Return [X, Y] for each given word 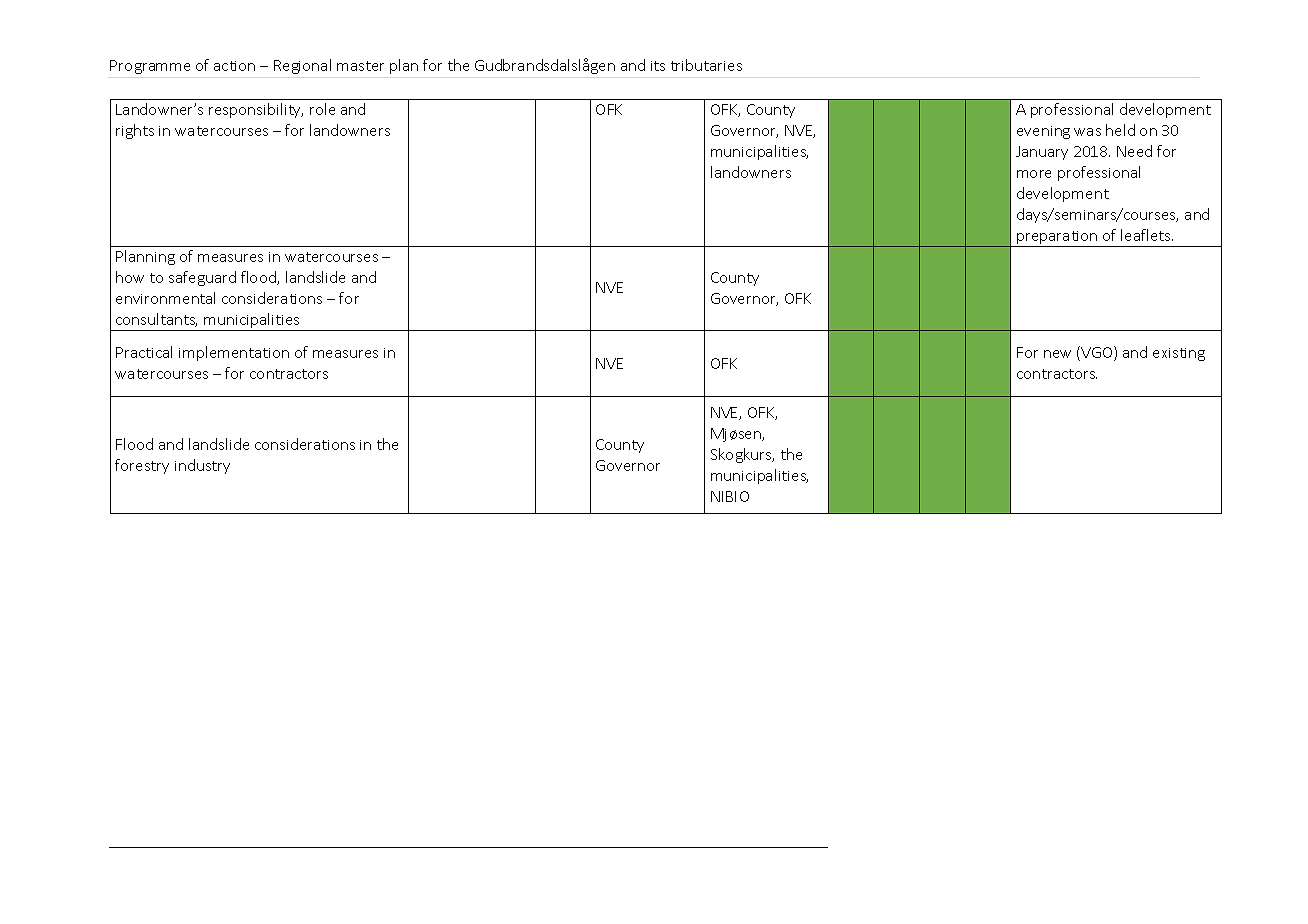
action [234, 66]
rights [135, 131]
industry [202, 466]
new [1057, 354]
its [658, 66]
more [1034, 174]
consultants [156, 320]
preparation [1057, 239]
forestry [142, 466]
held [1120, 130]
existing [1179, 354]
